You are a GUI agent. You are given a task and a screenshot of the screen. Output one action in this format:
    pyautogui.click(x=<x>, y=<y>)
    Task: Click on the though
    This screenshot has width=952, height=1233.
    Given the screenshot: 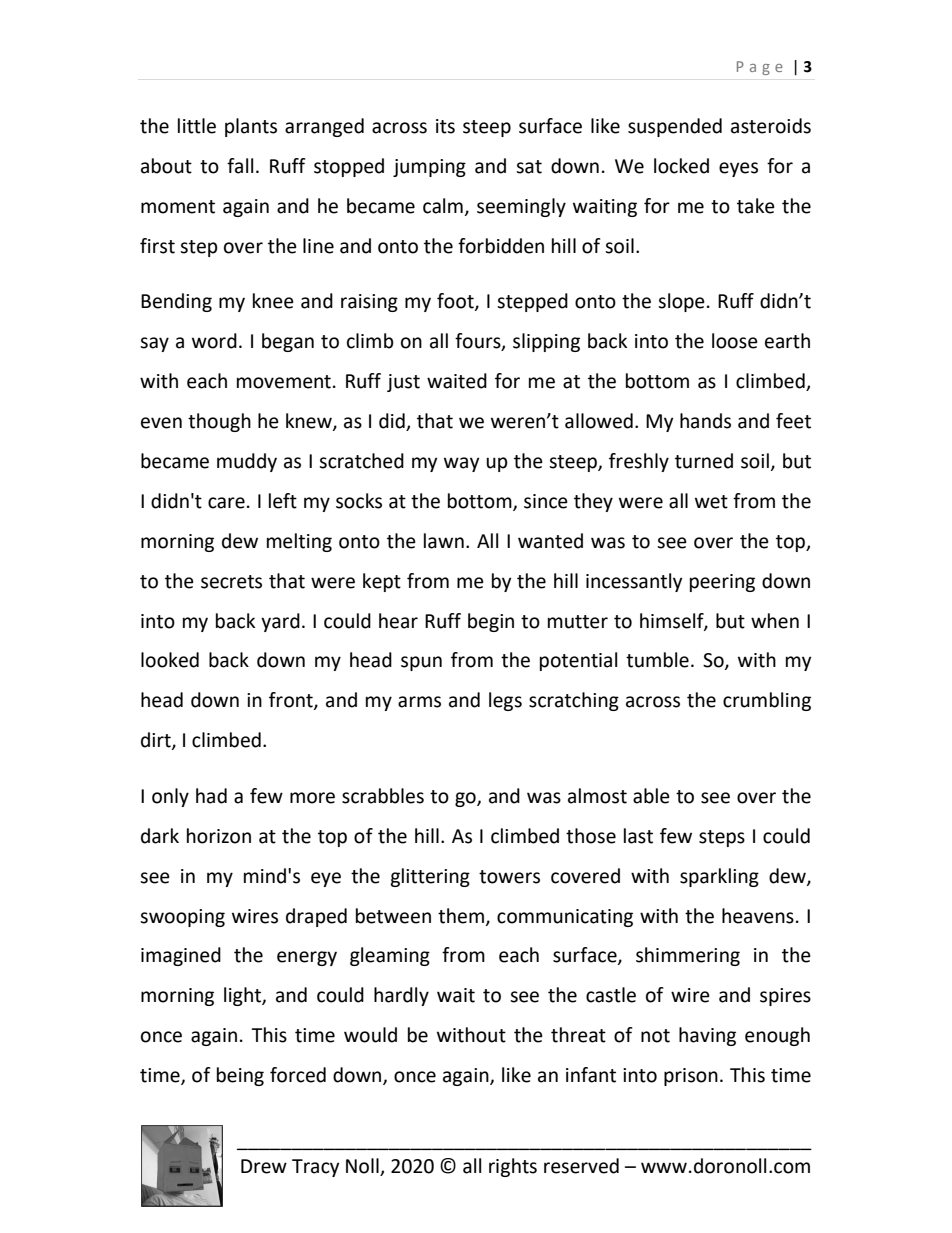 What is the action you would take?
    pyautogui.click(x=219, y=422)
